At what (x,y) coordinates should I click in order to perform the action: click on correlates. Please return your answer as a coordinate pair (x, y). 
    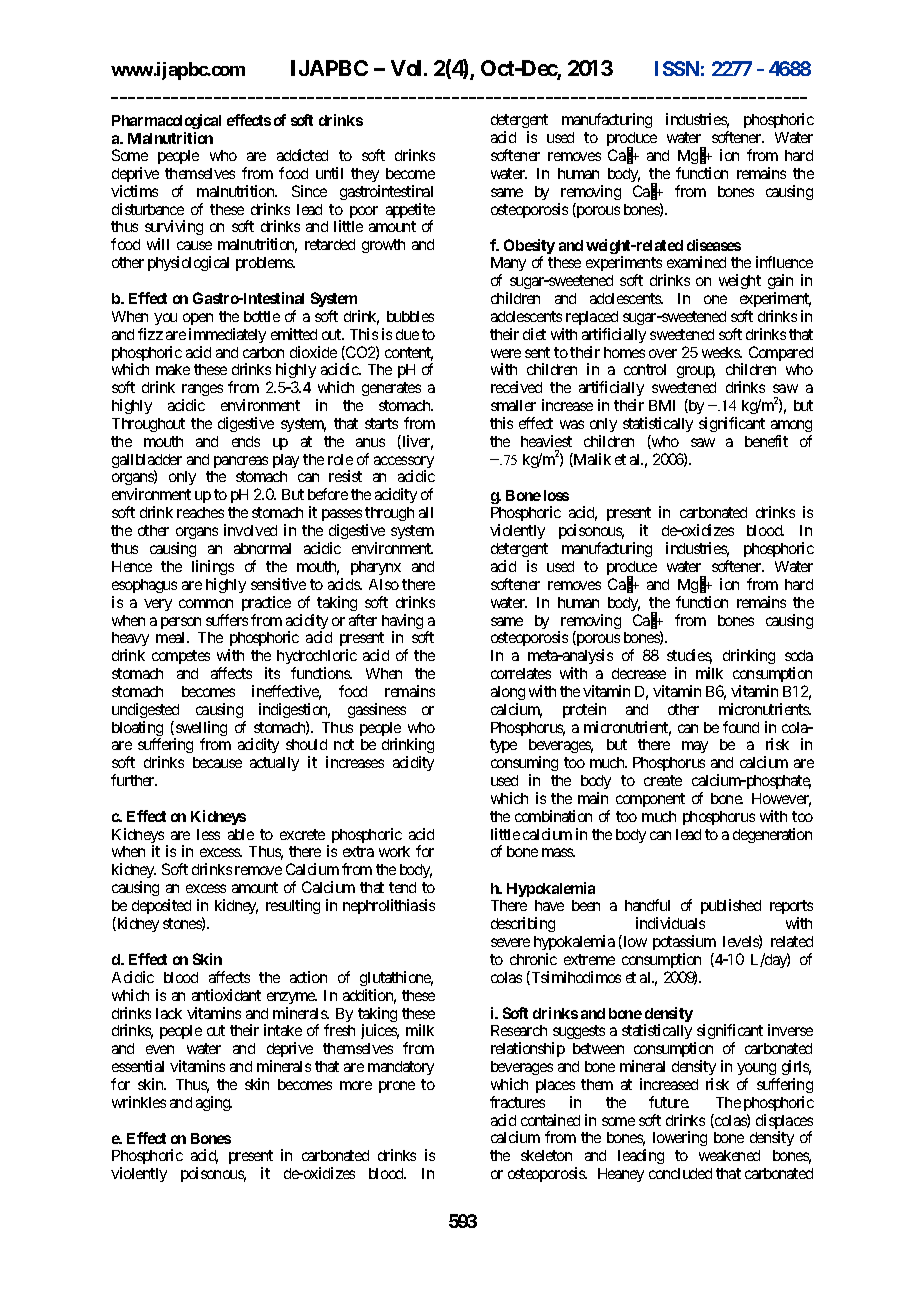
    Looking at the image, I should click on (521, 673).
